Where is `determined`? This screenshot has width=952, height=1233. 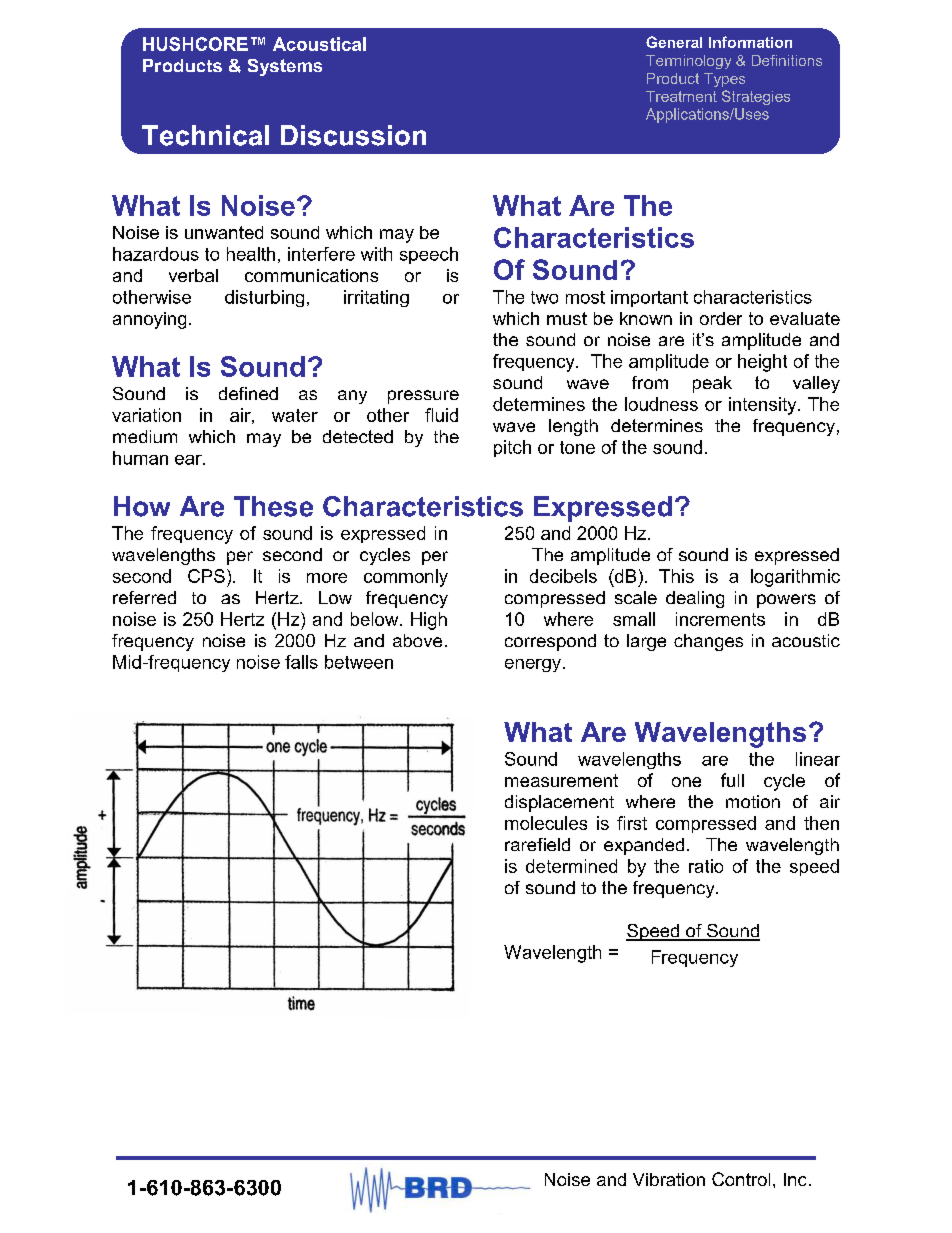 determined is located at coordinates (571, 866).
